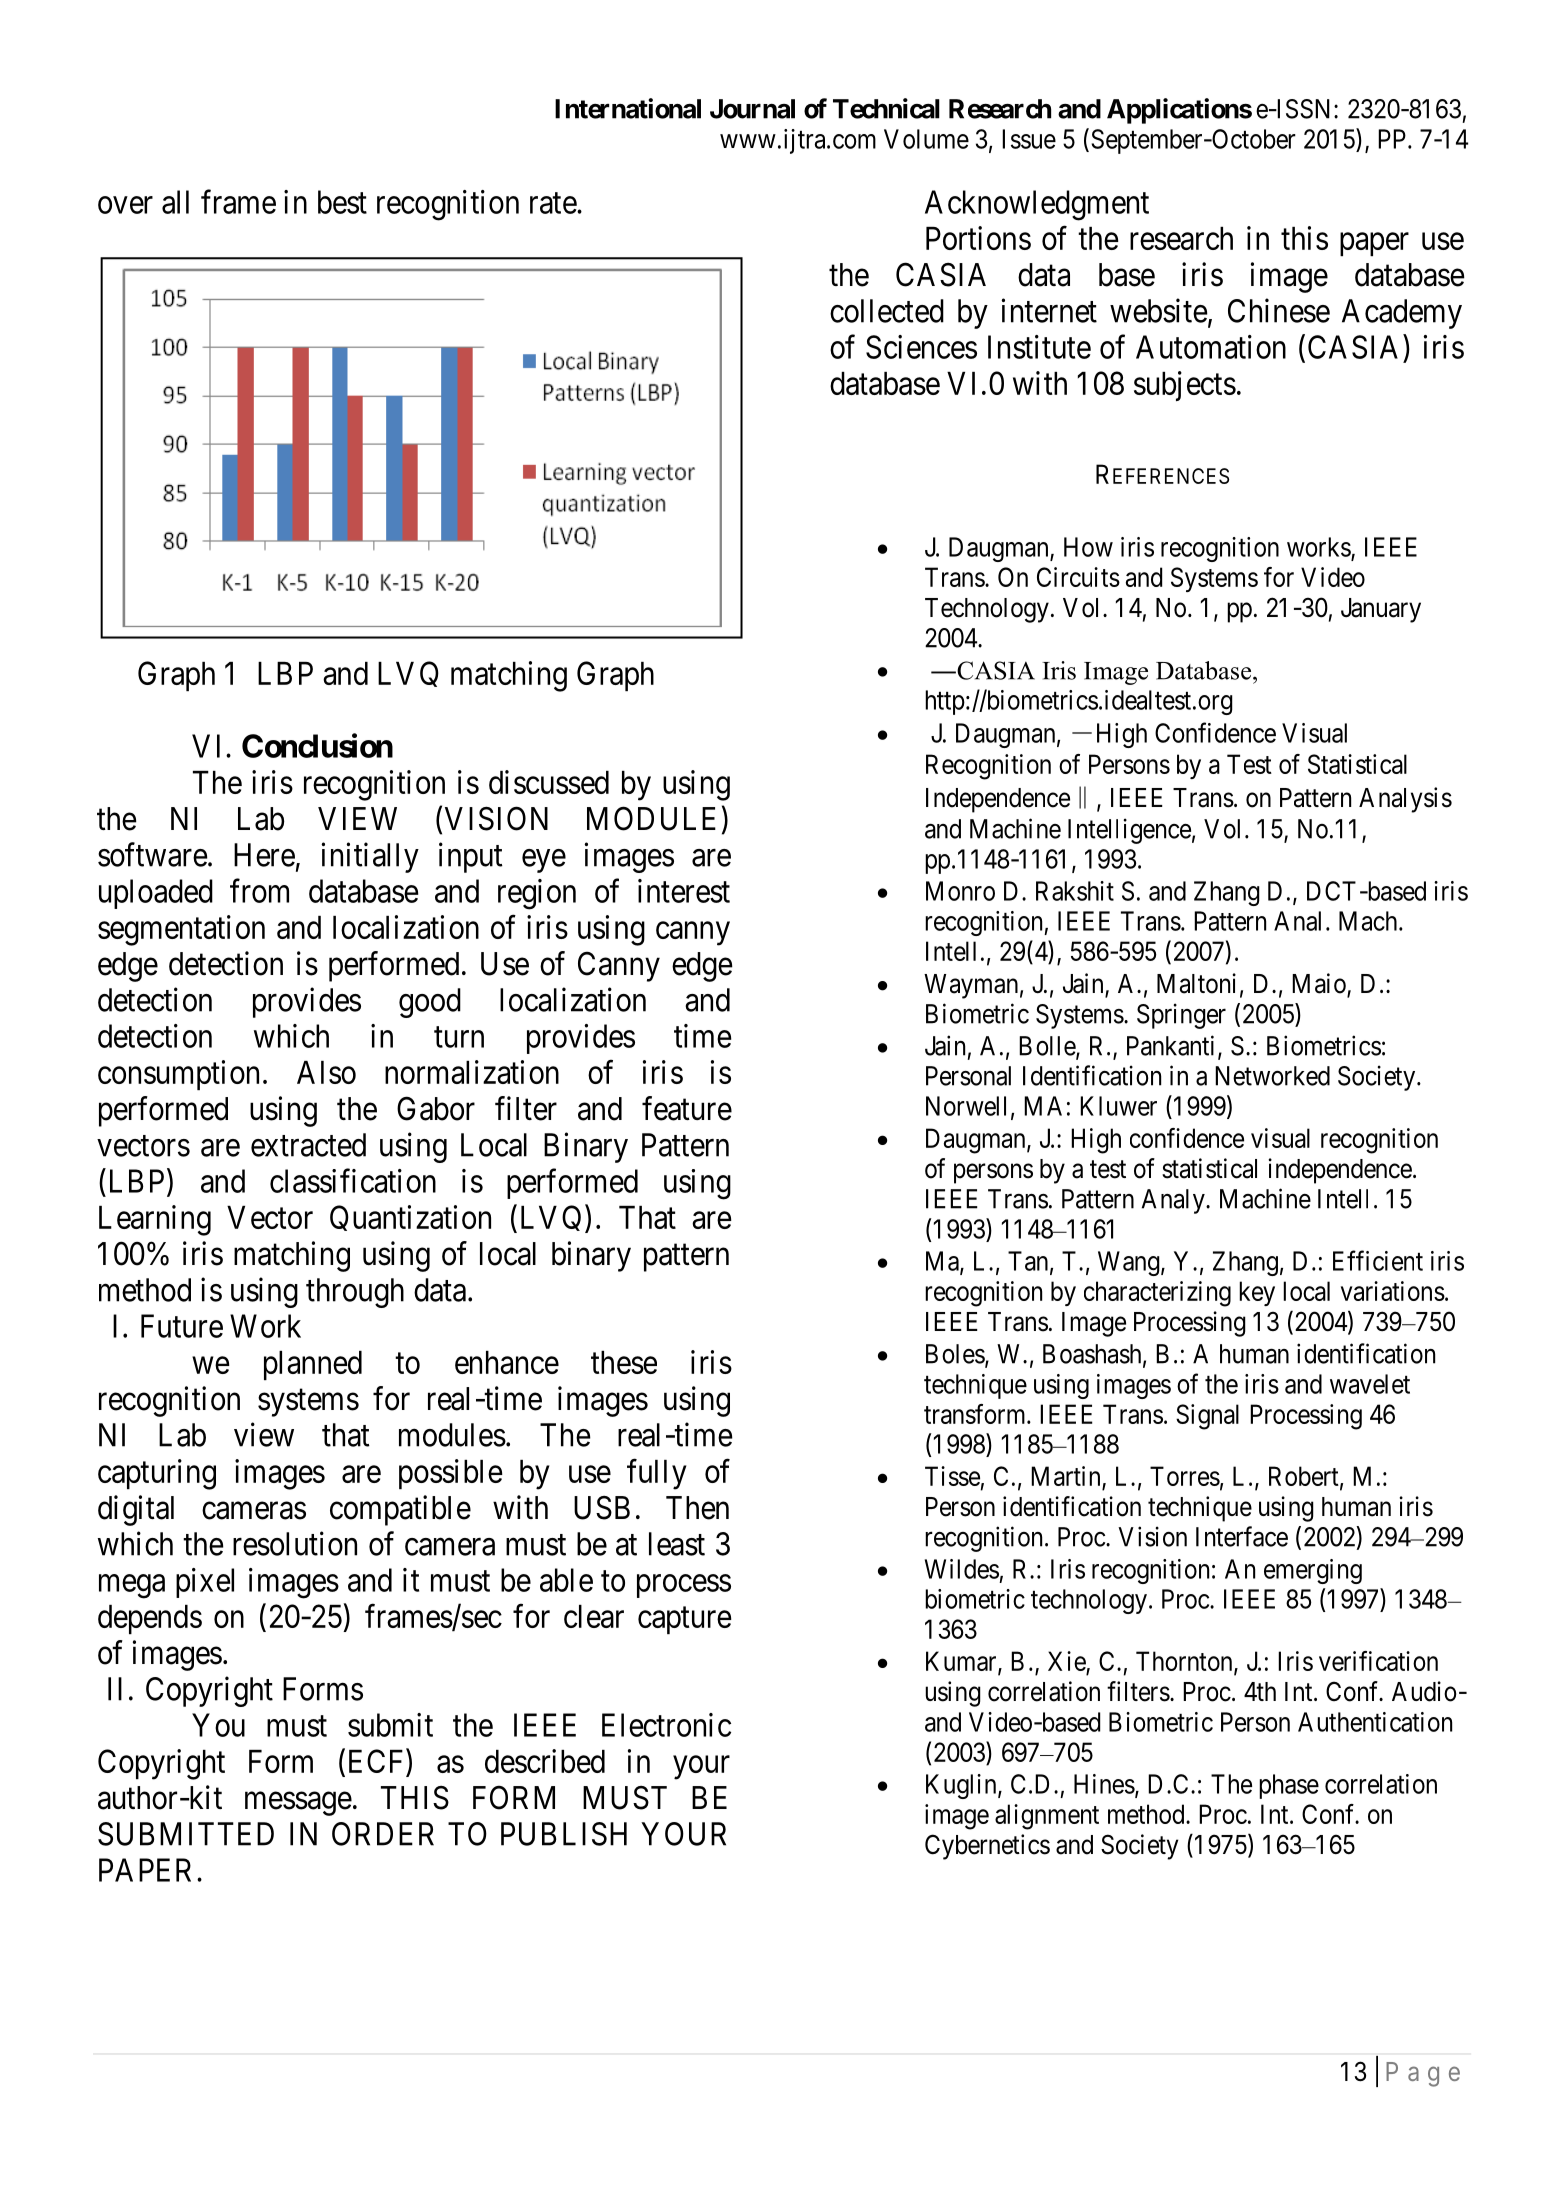 The height and width of the screenshot is (2212, 1564). I want to click on best, so click(342, 202).
